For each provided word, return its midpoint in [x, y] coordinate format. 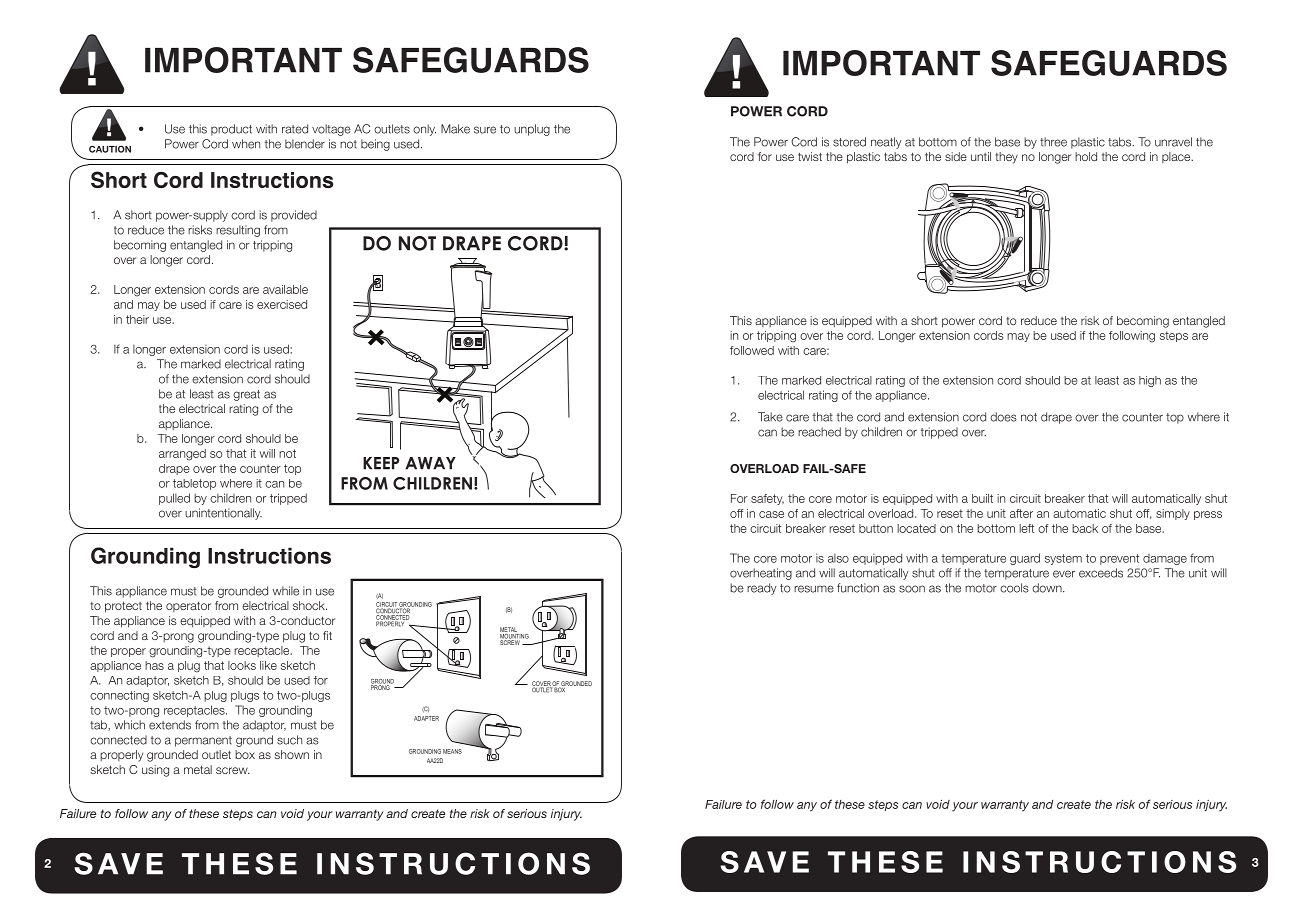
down [1048, 588]
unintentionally [223, 514]
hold [1086, 156]
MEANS [452, 751]
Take [770, 417]
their [137, 319]
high [1150, 381]
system [1063, 559]
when [246, 144]
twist [810, 156]
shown [291, 754]
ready [761, 589]
